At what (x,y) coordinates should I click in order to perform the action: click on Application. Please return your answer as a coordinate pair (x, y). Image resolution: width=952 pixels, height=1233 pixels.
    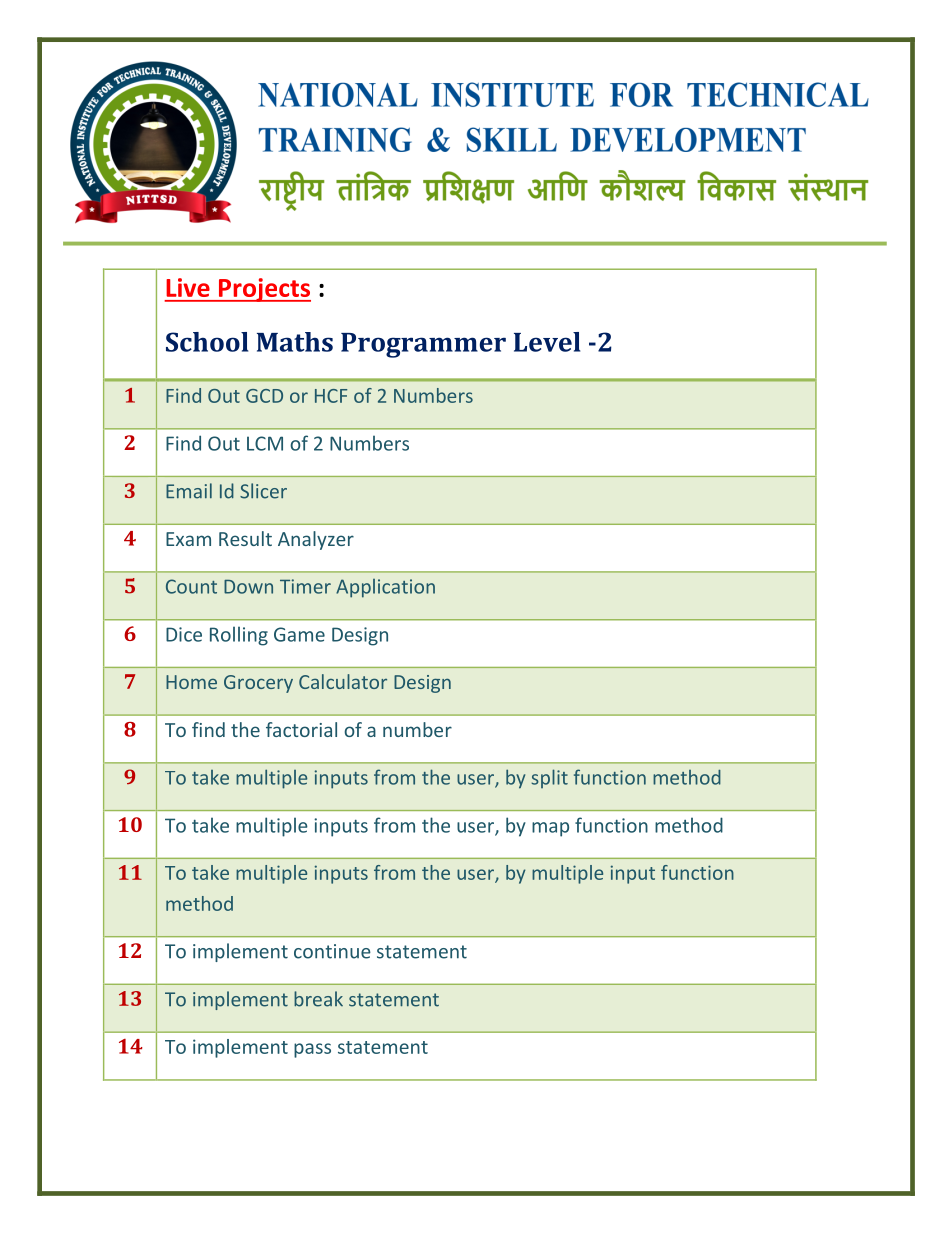
    Looking at the image, I should click on (385, 588).
